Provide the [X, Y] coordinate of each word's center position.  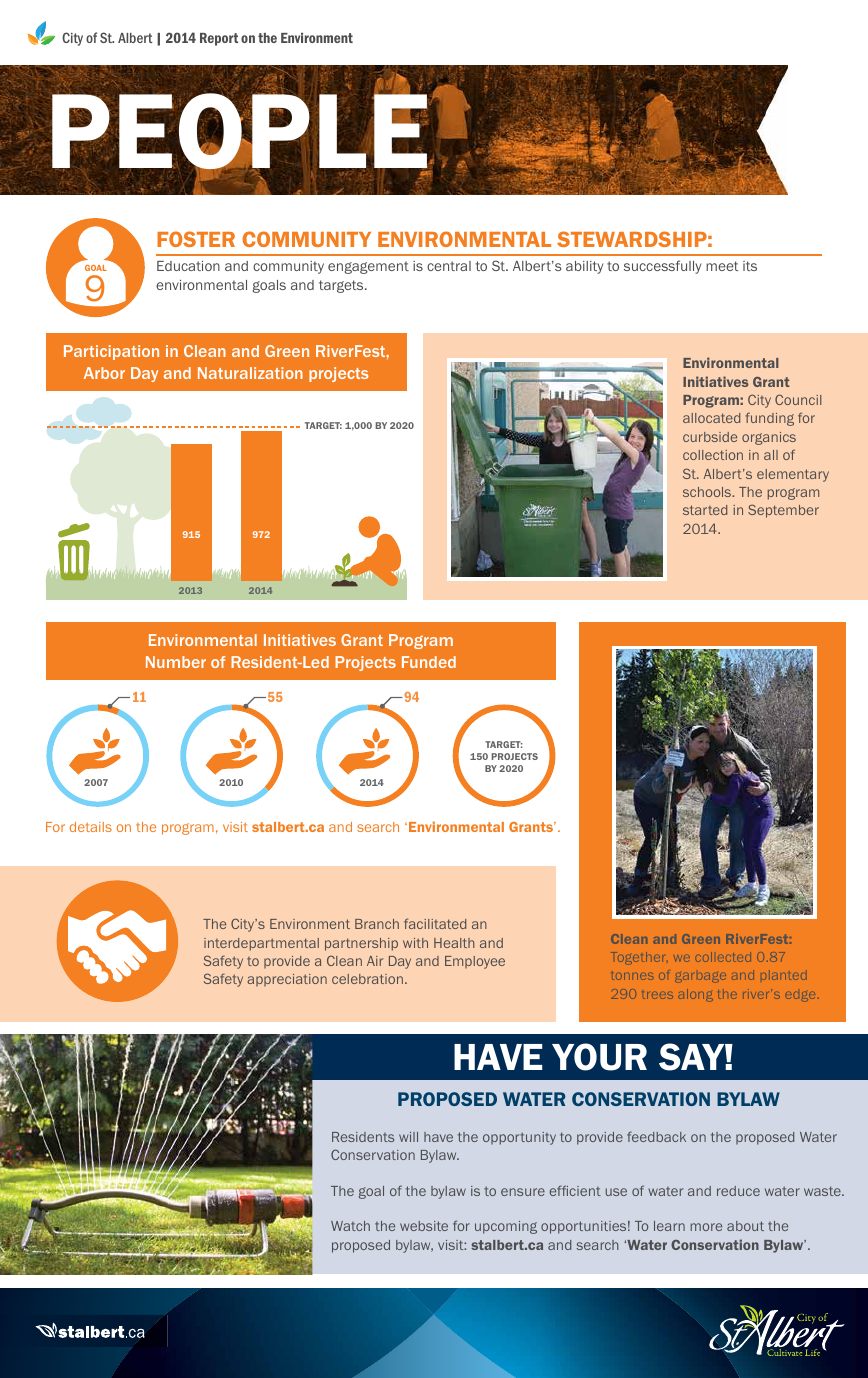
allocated [711, 418]
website [424, 1226]
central [449, 266]
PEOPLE [241, 131]
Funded [429, 662]
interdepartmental [261, 944]
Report [219, 39]
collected [723, 957]
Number [176, 662]
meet [722, 266]
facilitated [435, 923]
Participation [111, 352]
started [705, 510]
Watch [350, 1226]
